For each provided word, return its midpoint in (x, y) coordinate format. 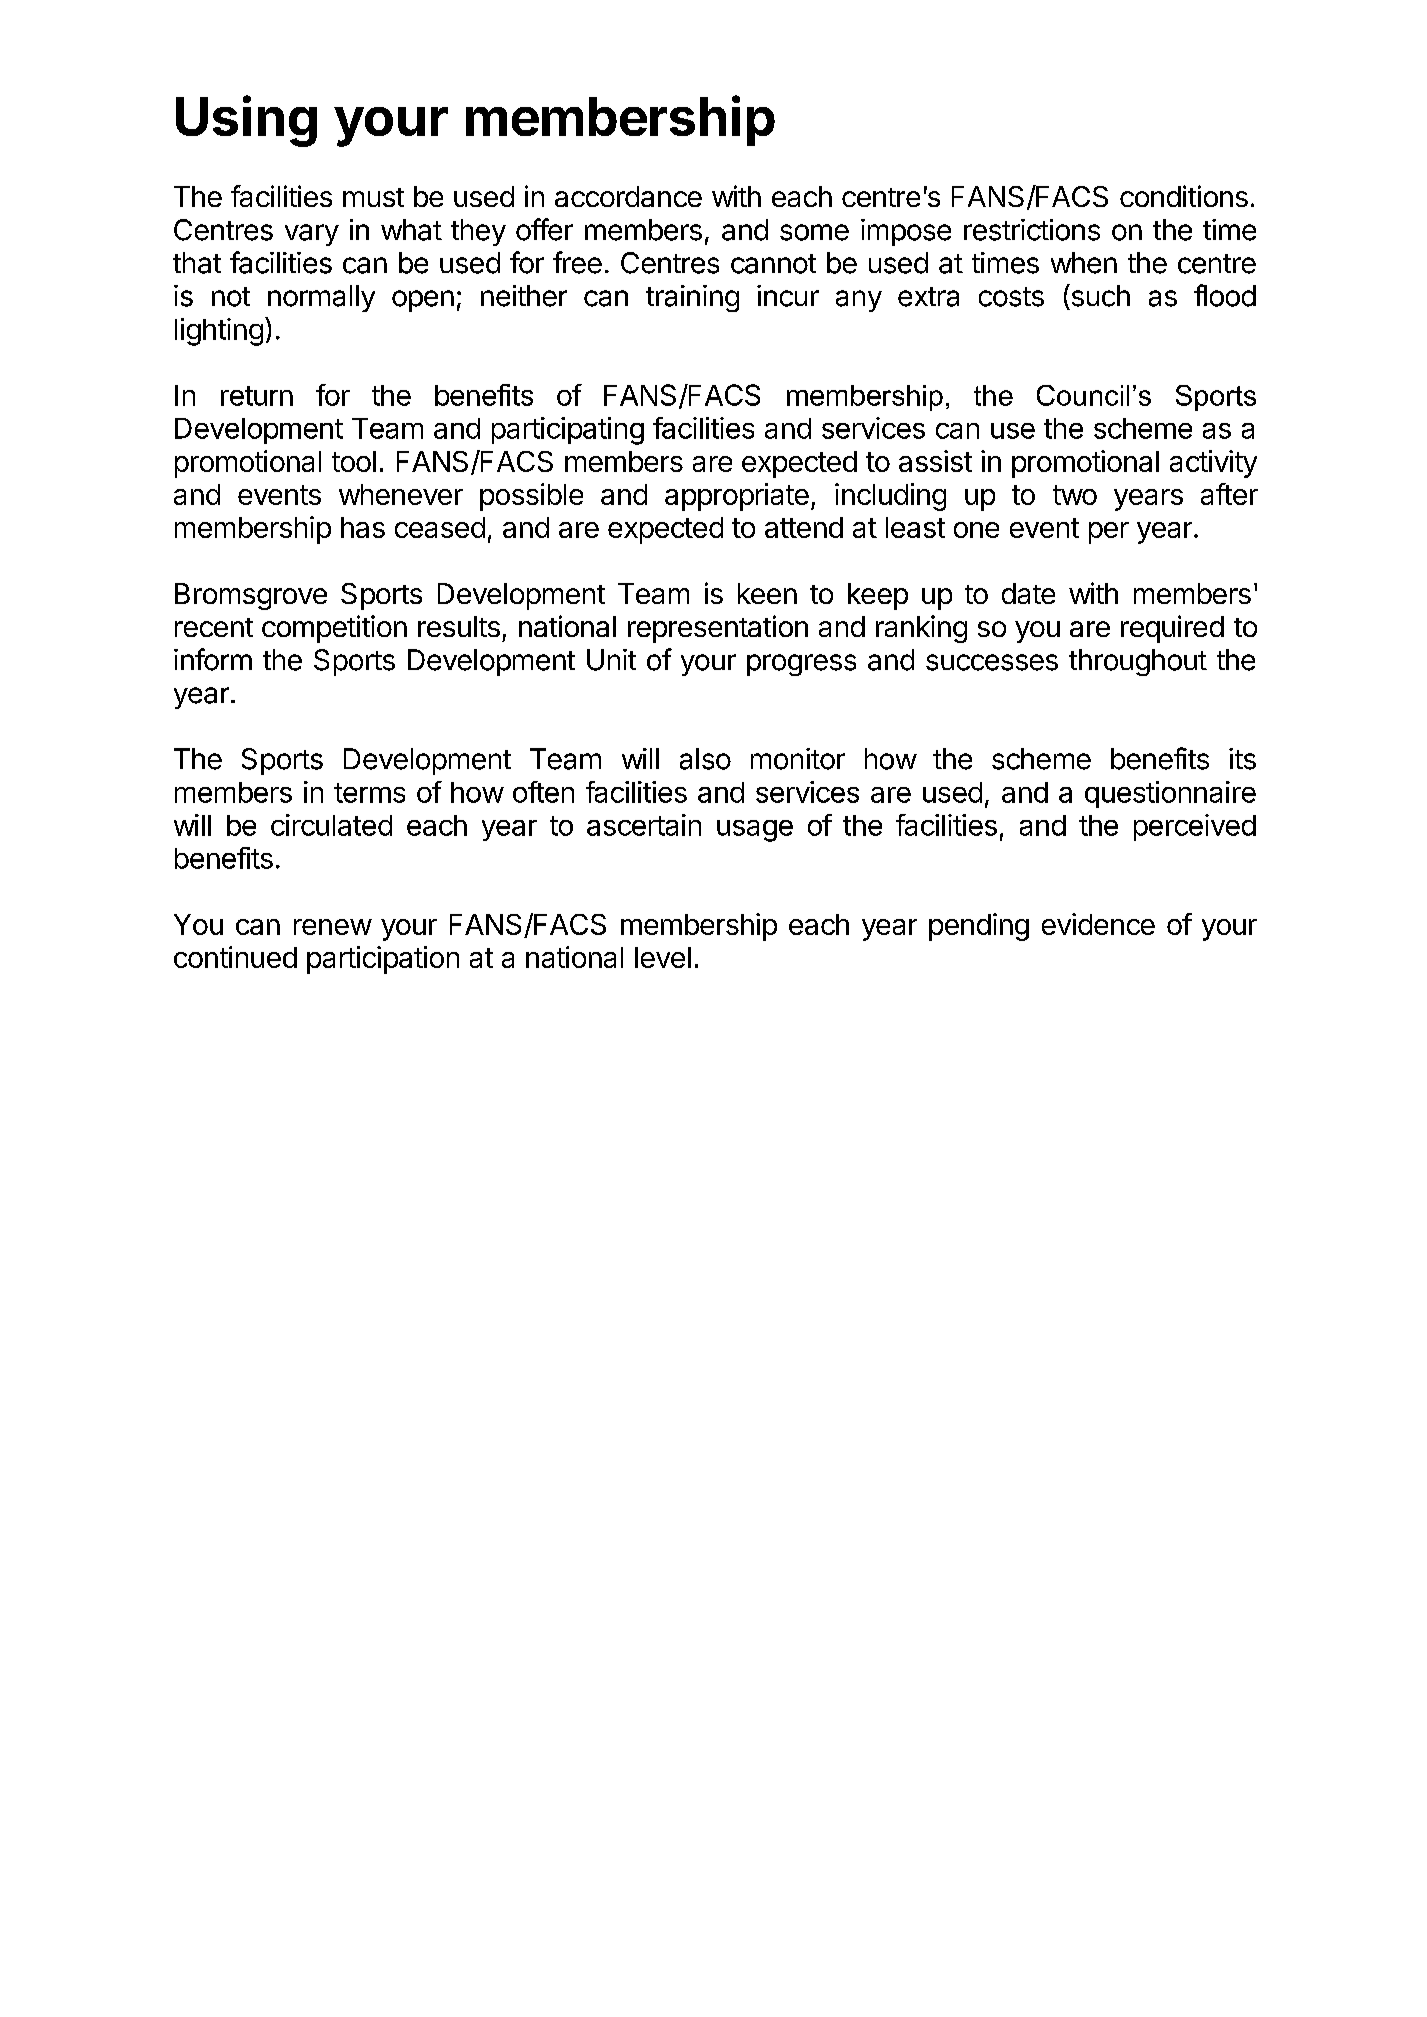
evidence (1098, 924)
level (663, 957)
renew (333, 927)
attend (804, 527)
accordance (628, 196)
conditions (1184, 196)
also (705, 759)
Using (246, 121)
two (1075, 495)
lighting (219, 332)
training (692, 298)
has (363, 527)
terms (369, 793)
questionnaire (1170, 794)
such (1099, 295)
